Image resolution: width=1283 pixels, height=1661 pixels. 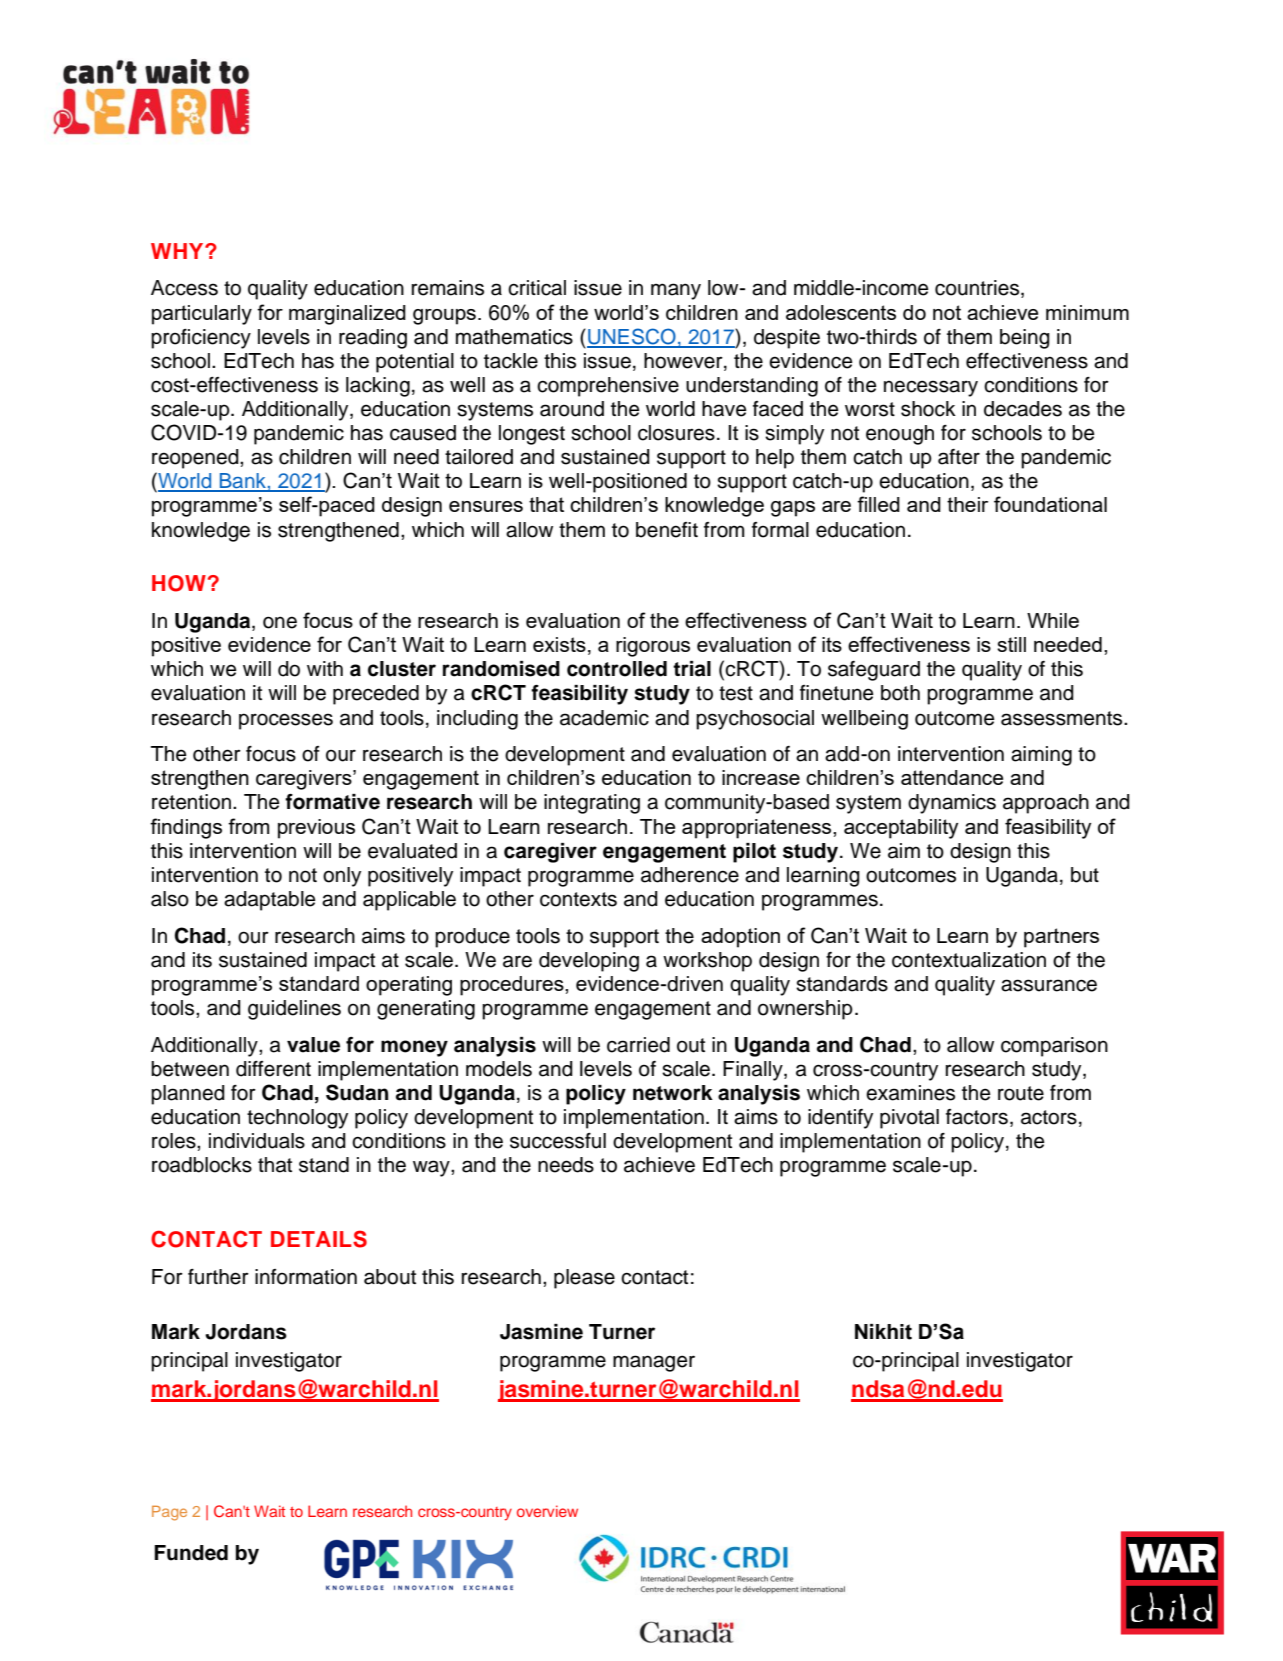 What do you see at coordinates (347, 315) in the document?
I see `marginalized` at bounding box center [347, 315].
